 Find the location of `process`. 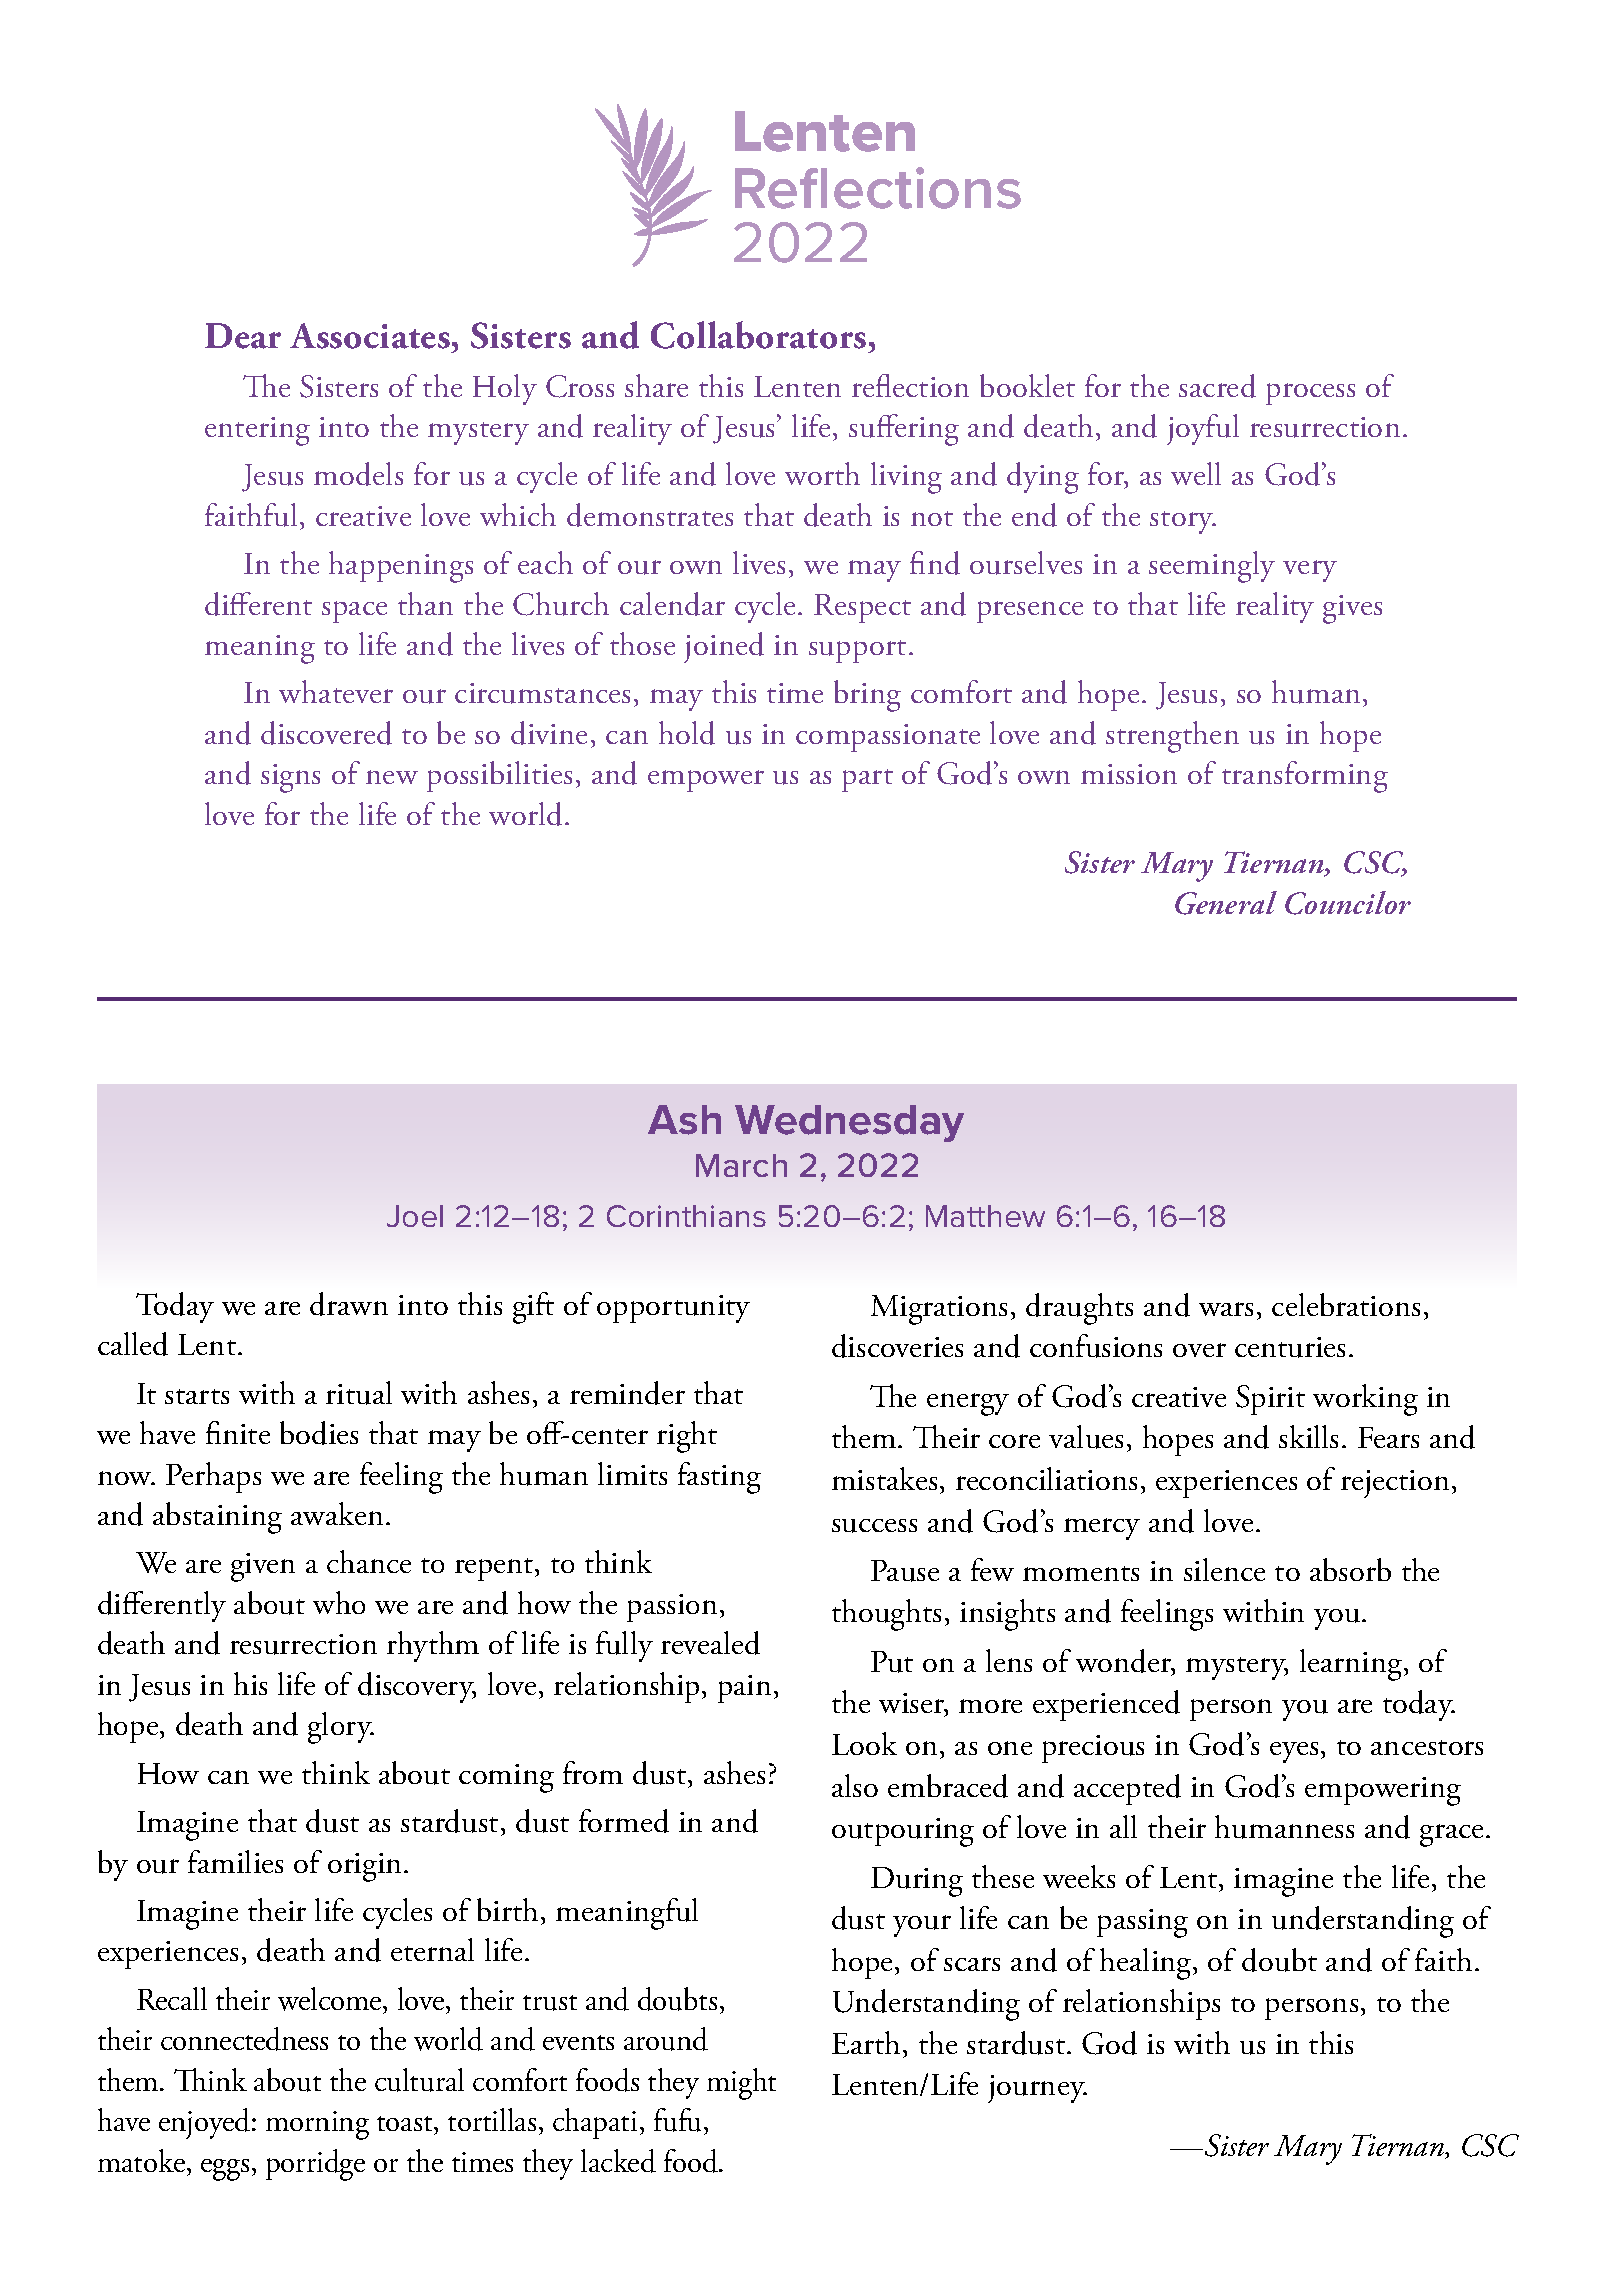

process is located at coordinates (1310, 394).
